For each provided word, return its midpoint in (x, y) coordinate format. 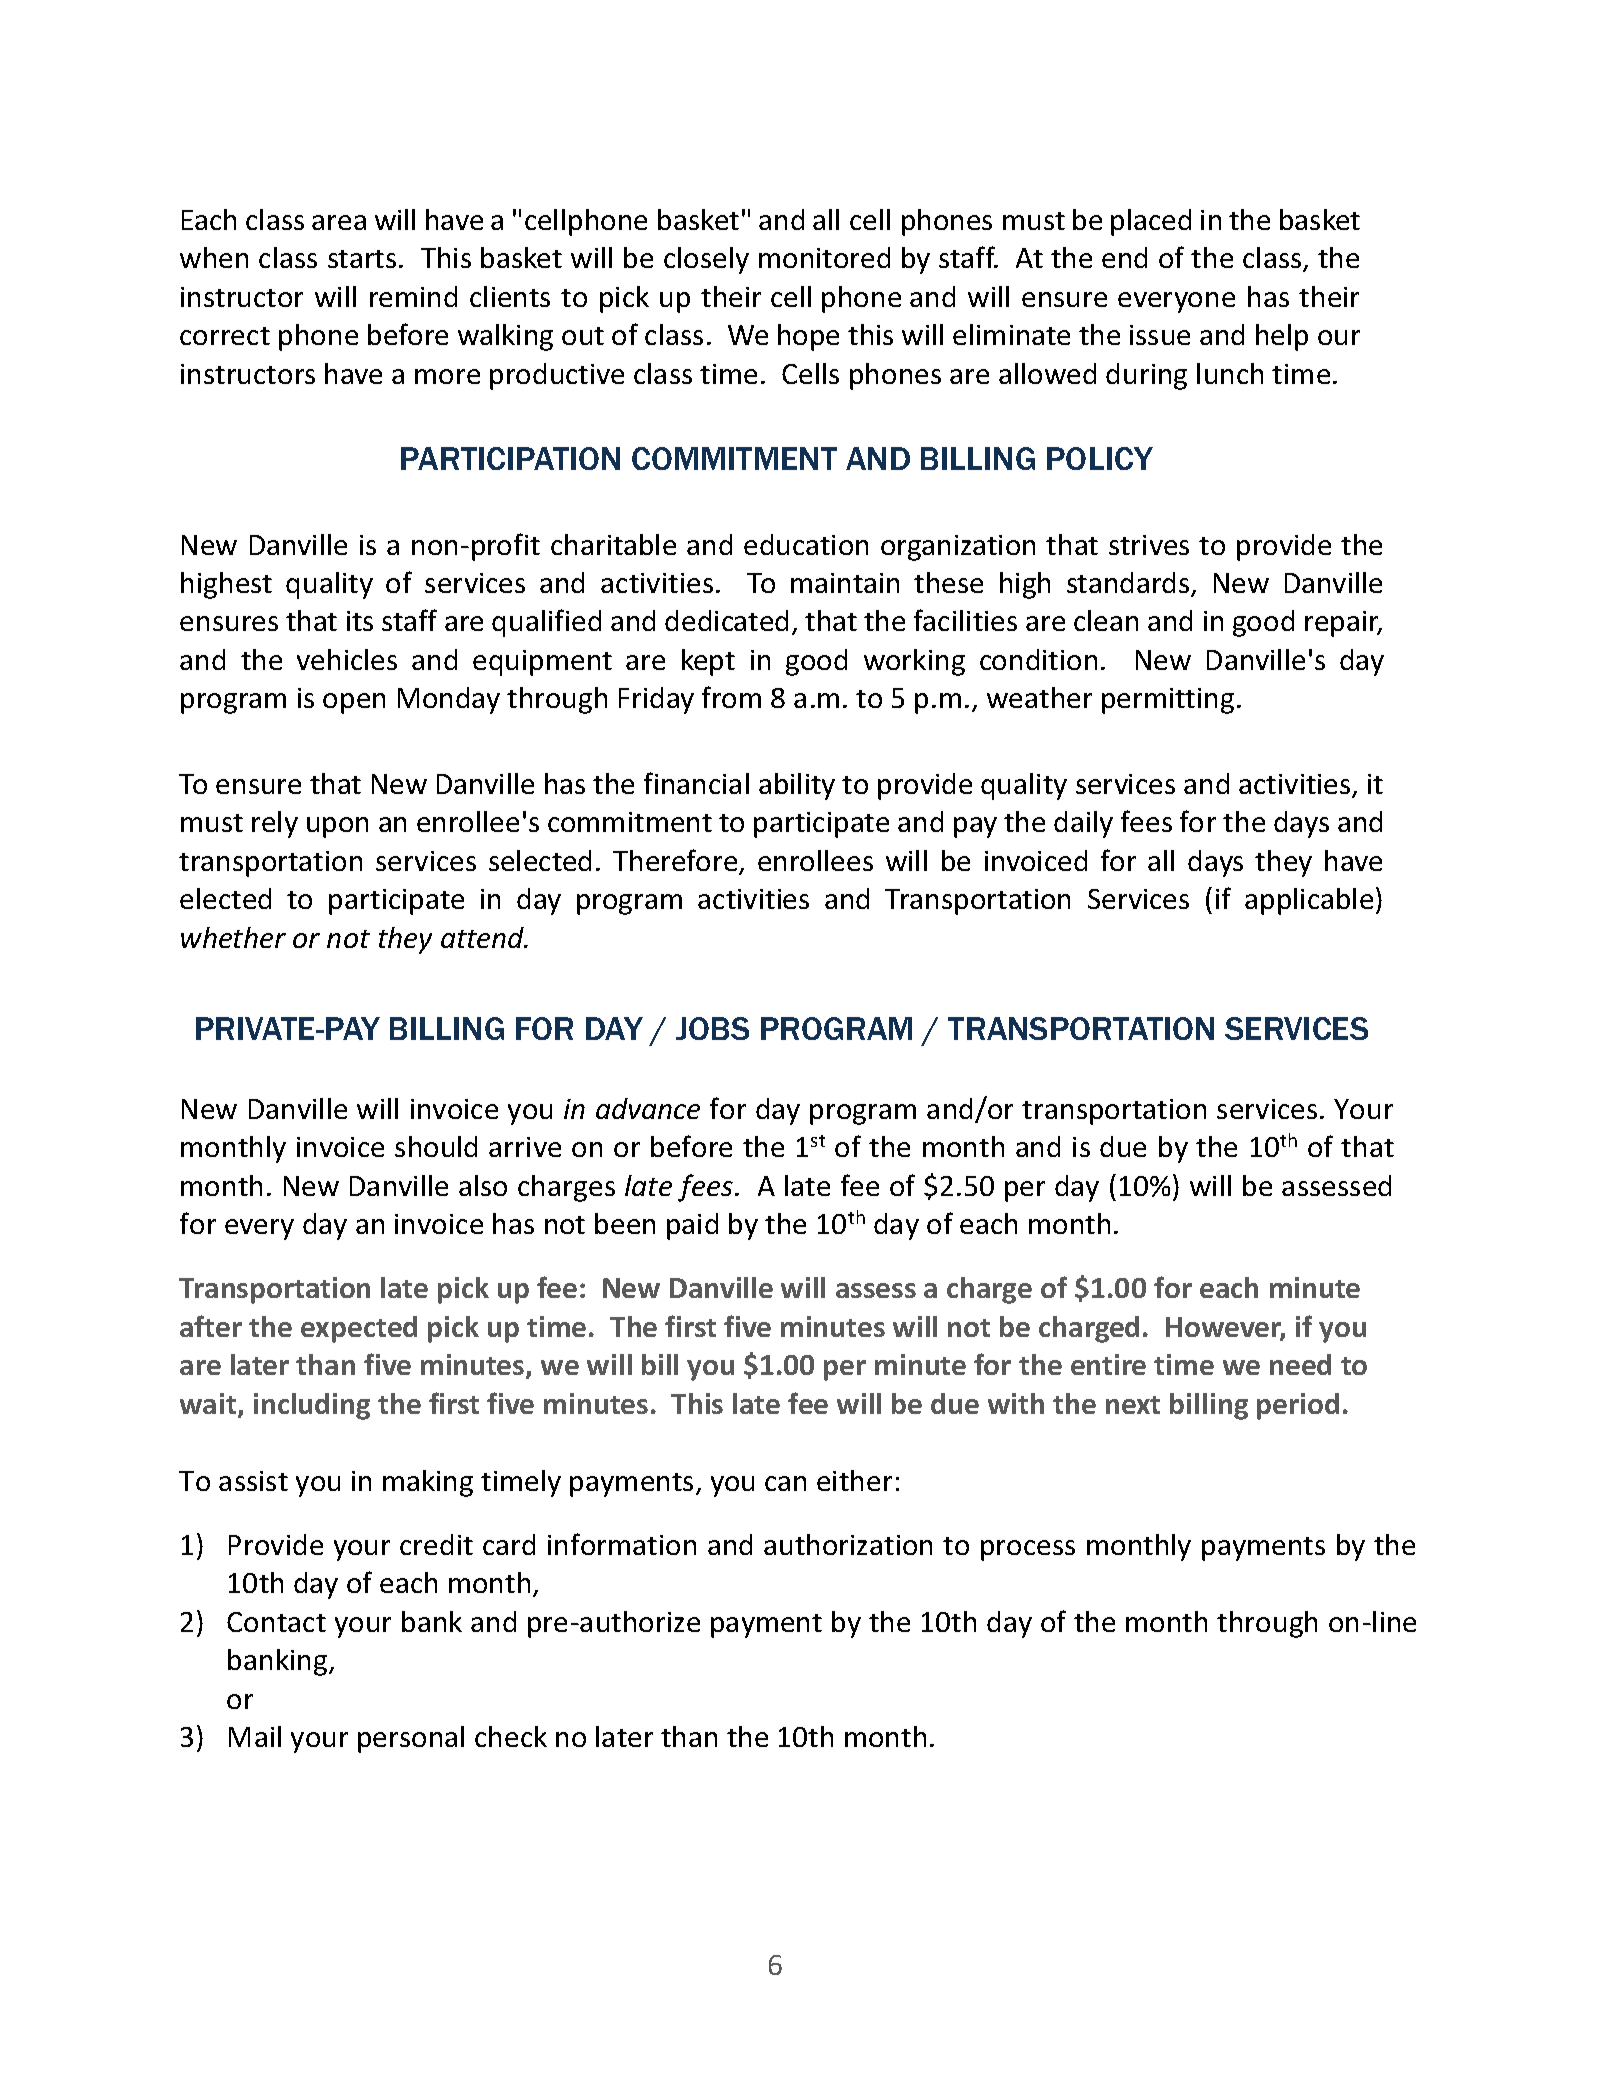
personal (411, 1739)
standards (1129, 584)
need (1300, 1364)
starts (362, 259)
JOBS (712, 1028)
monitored (824, 257)
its (360, 621)
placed (1151, 222)
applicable (1309, 901)
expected (359, 1329)
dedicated (726, 620)
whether (233, 937)
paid (692, 1226)
